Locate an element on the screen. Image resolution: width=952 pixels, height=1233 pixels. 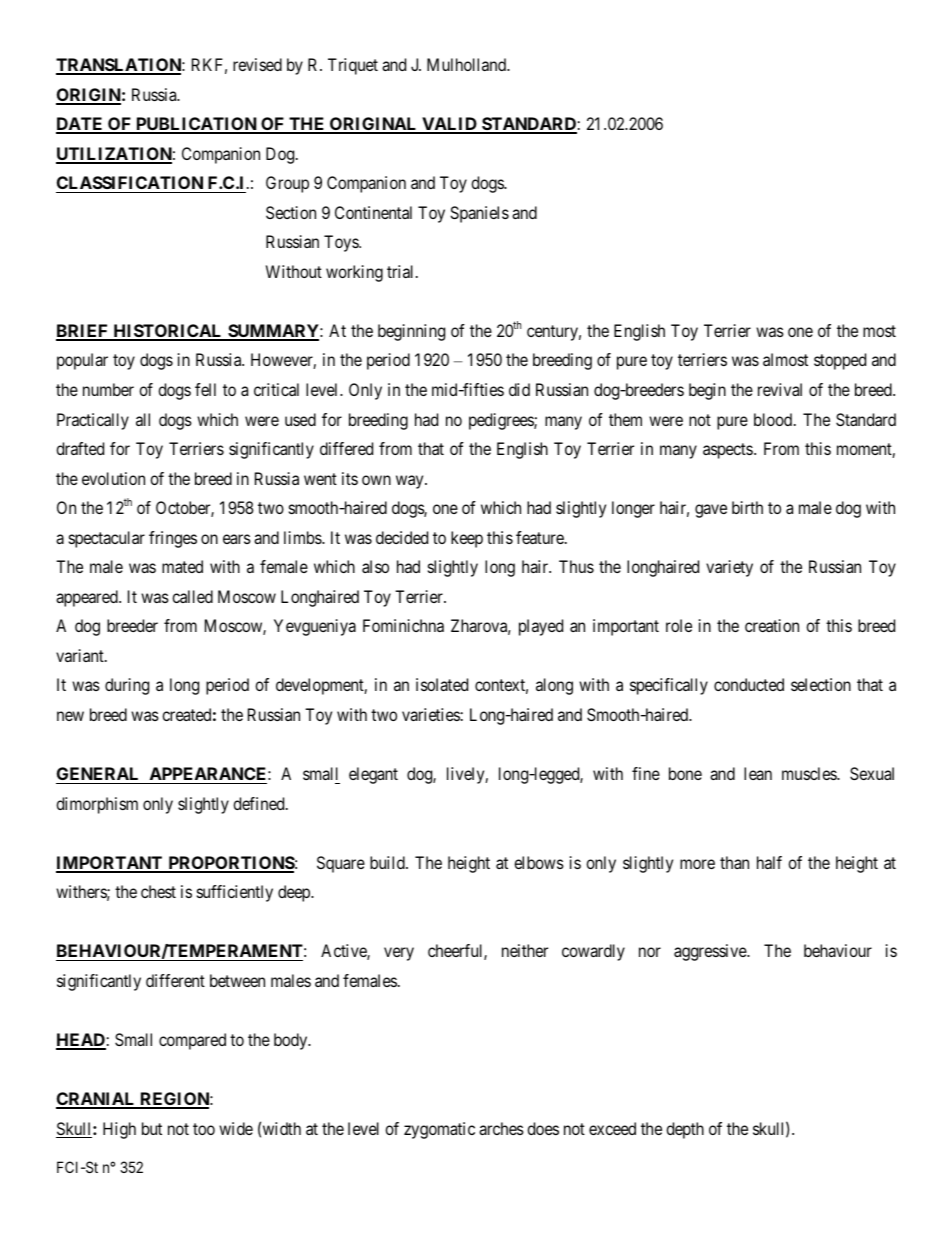
PUBLICATION is located at coordinates (196, 125).
